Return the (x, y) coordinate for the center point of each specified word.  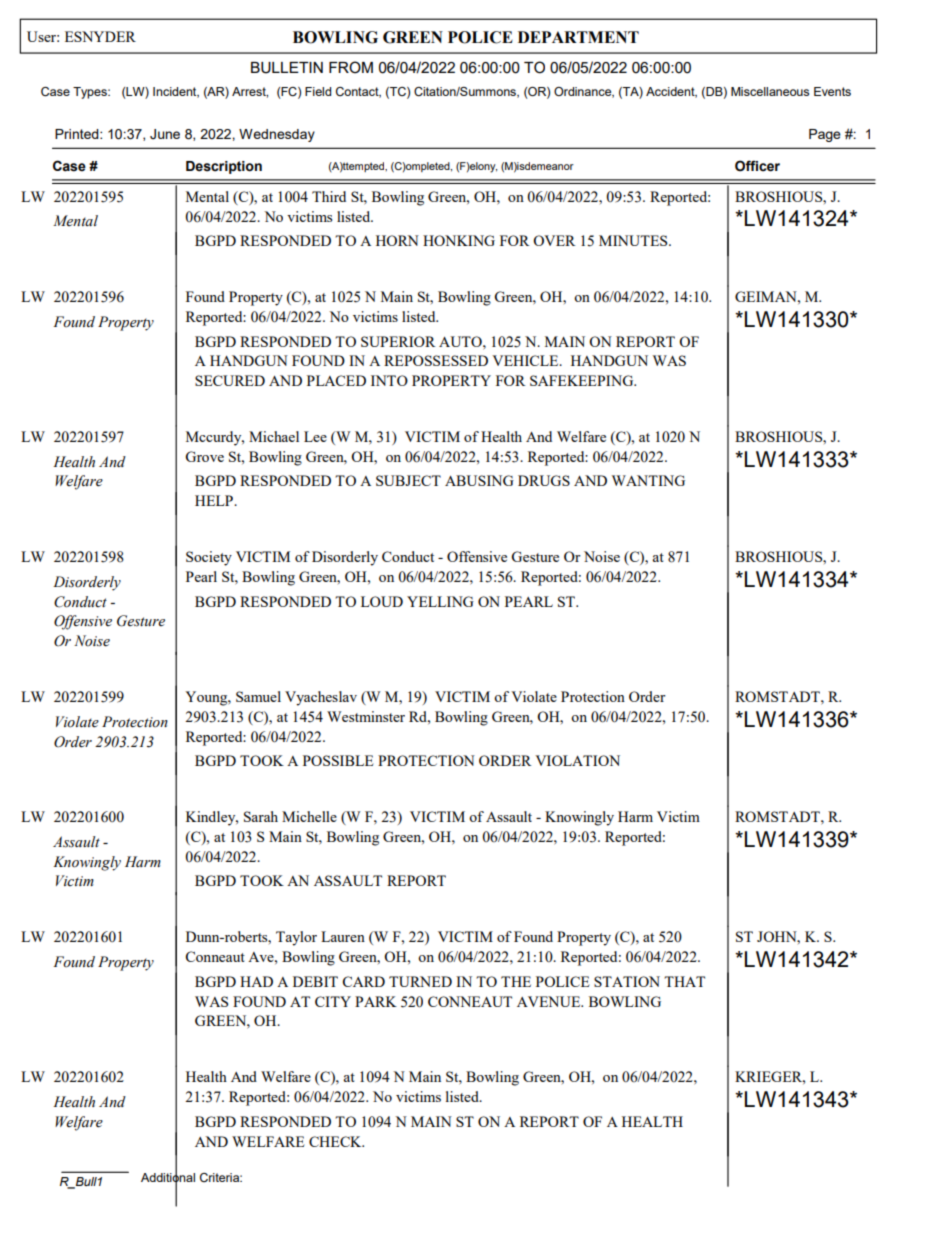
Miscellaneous (770, 91)
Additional (168, 1178)
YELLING (440, 601)
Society (209, 558)
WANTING (648, 480)
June (165, 134)
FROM (351, 67)
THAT (684, 981)
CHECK (336, 1141)
